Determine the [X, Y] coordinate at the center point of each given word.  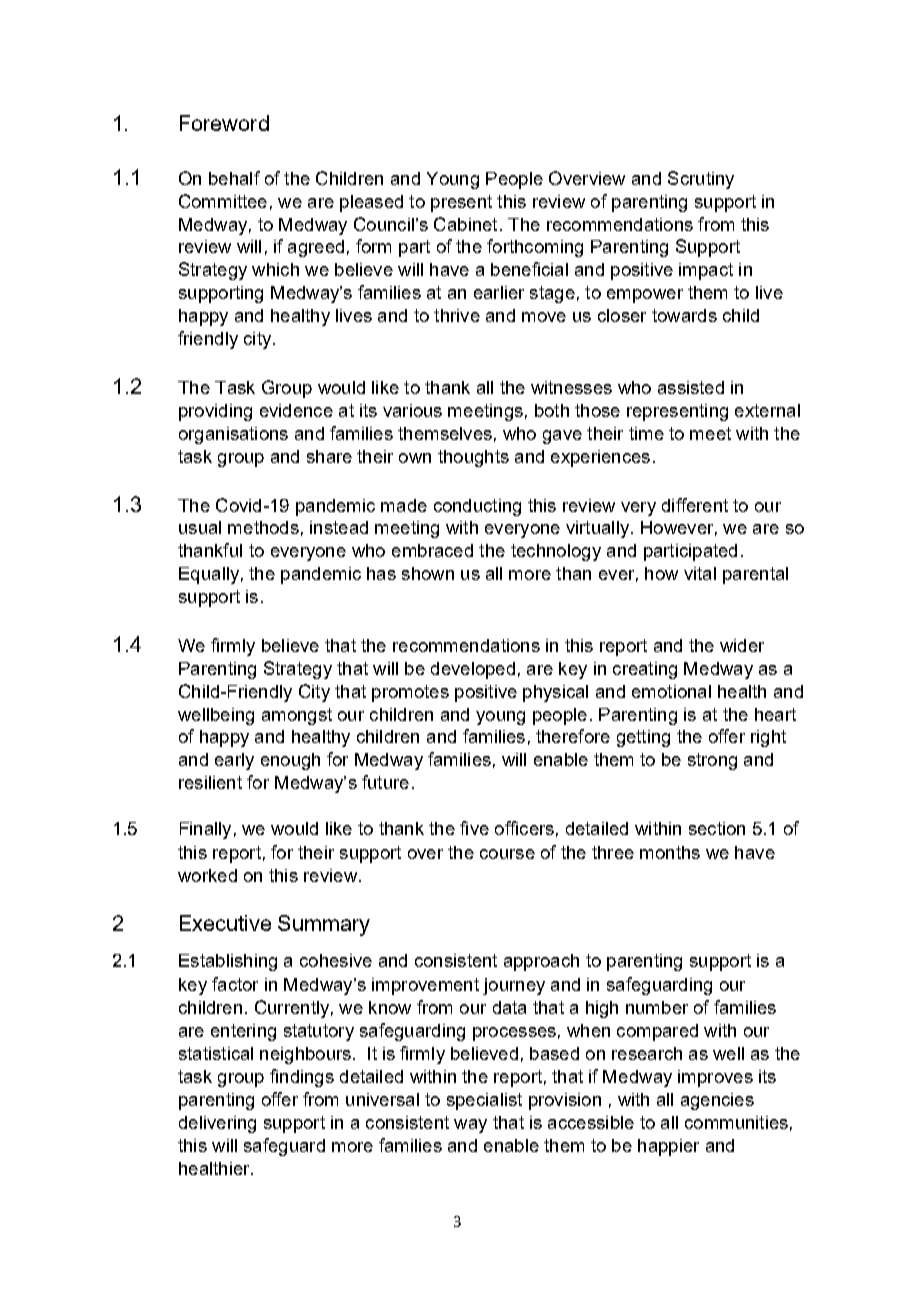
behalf [234, 178]
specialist [484, 1101]
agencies [717, 1101]
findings [302, 1078]
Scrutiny [701, 180]
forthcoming [535, 248]
